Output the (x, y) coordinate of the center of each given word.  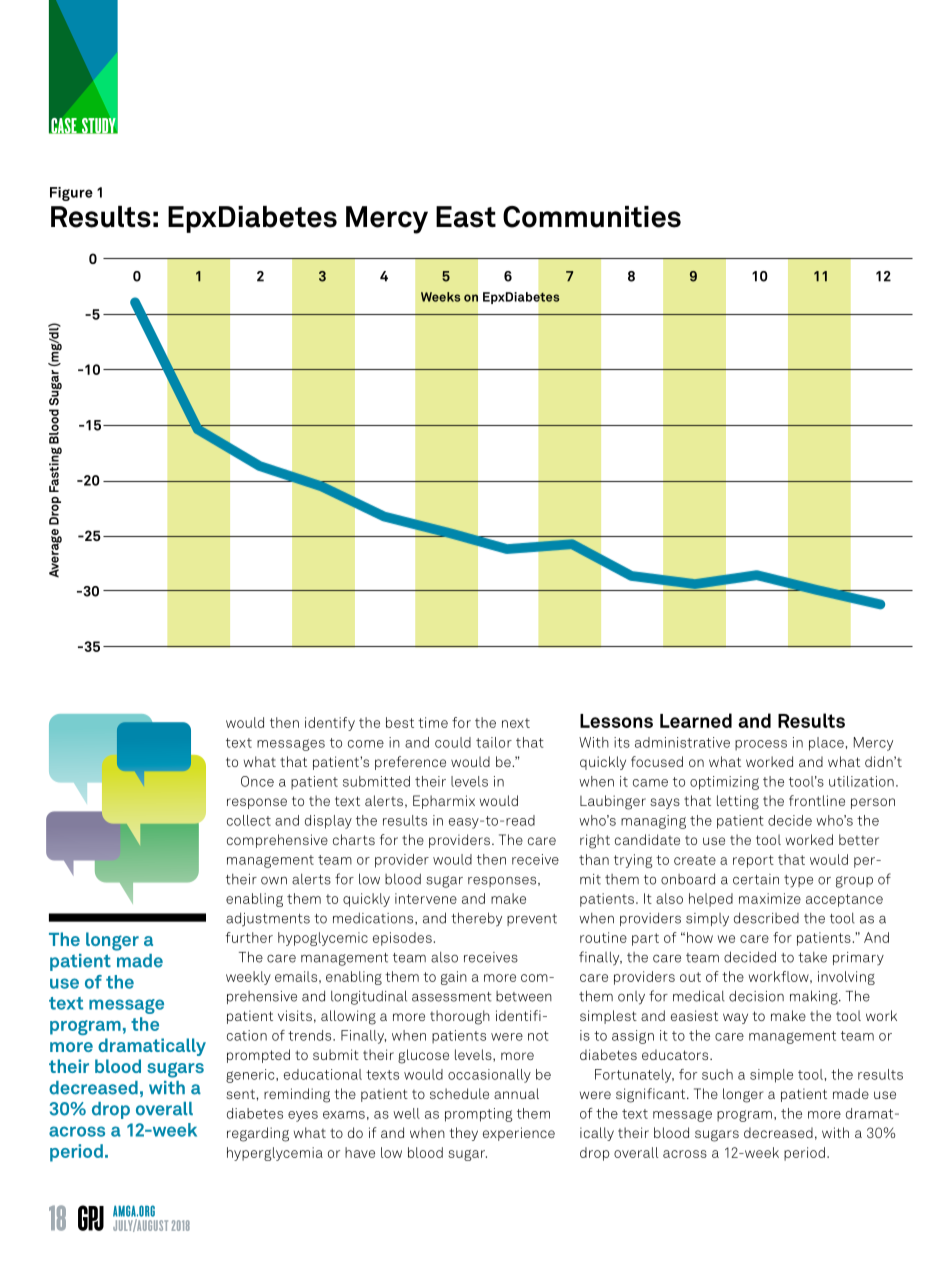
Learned (696, 720)
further (249, 937)
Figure (71, 194)
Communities (592, 217)
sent (241, 1094)
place (826, 744)
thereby (476, 919)
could (453, 742)
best (400, 722)
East (466, 217)
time (433, 722)
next (516, 723)
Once (257, 781)
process (761, 745)
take (812, 957)
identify (330, 724)
